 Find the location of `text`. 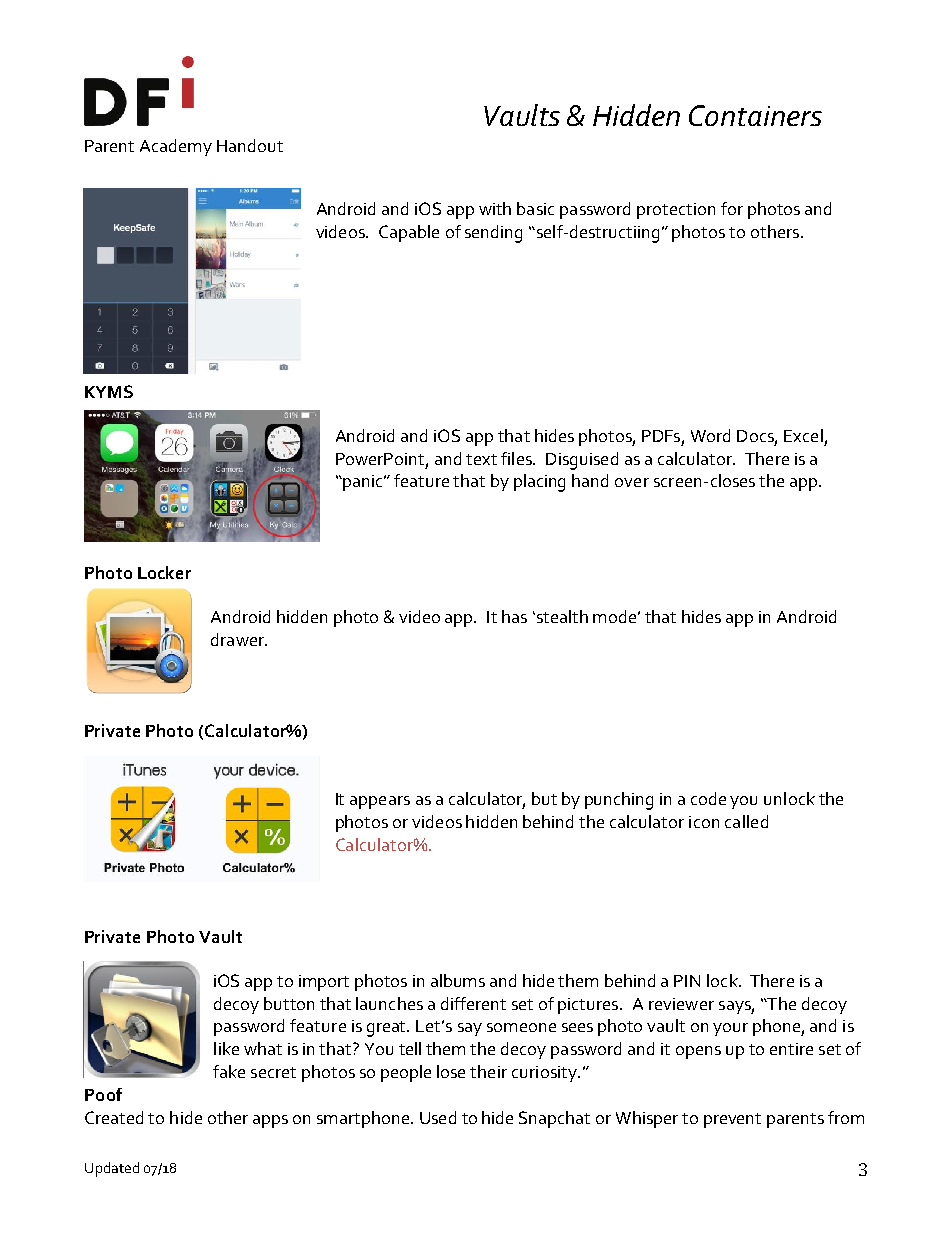

text is located at coordinates (481, 459).
